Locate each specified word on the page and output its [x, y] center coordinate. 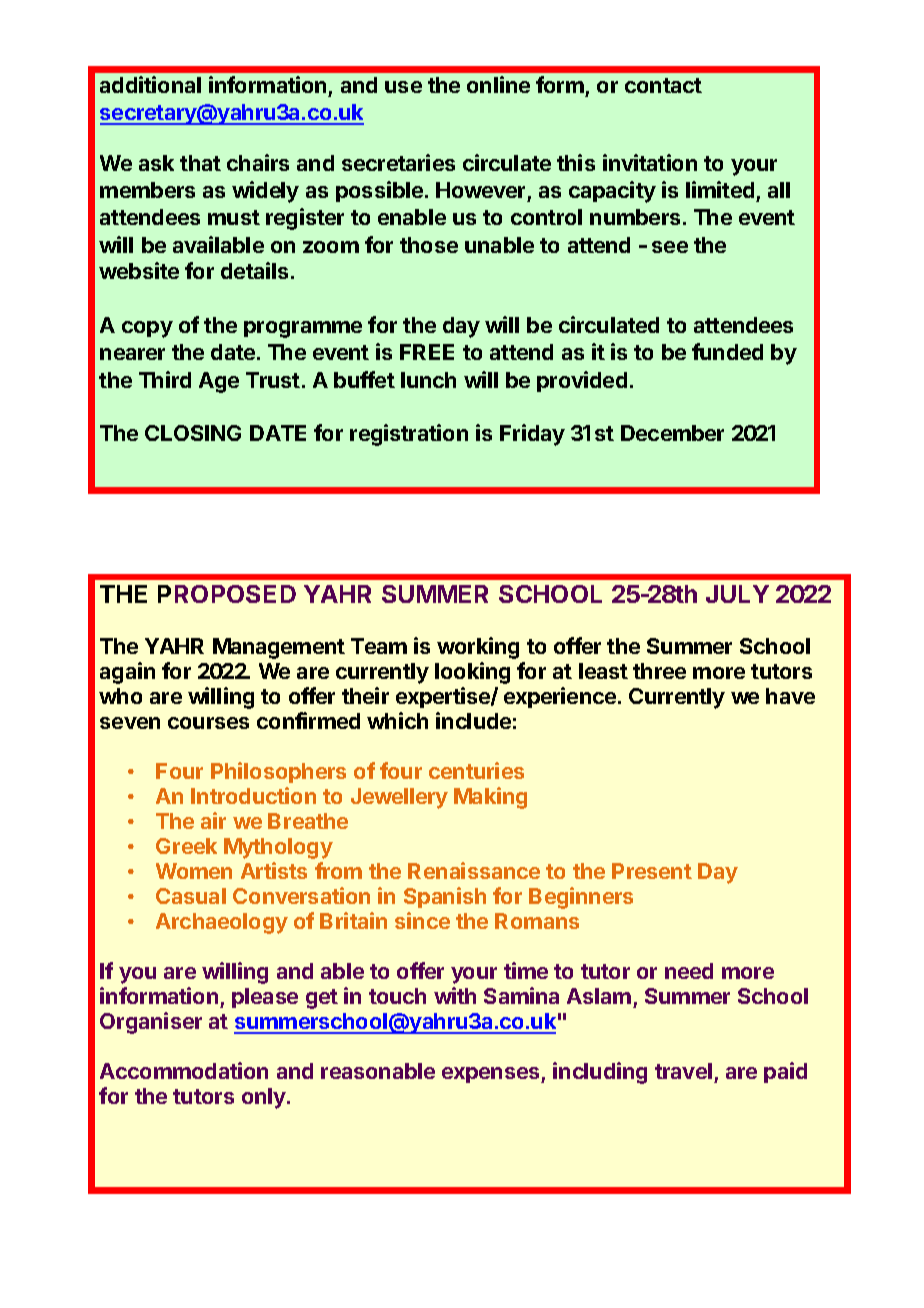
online [498, 84]
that [200, 163]
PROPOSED [227, 594]
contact [663, 85]
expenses [492, 1075]
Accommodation [184, 1070]
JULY [737, 594]
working [478, 648]
